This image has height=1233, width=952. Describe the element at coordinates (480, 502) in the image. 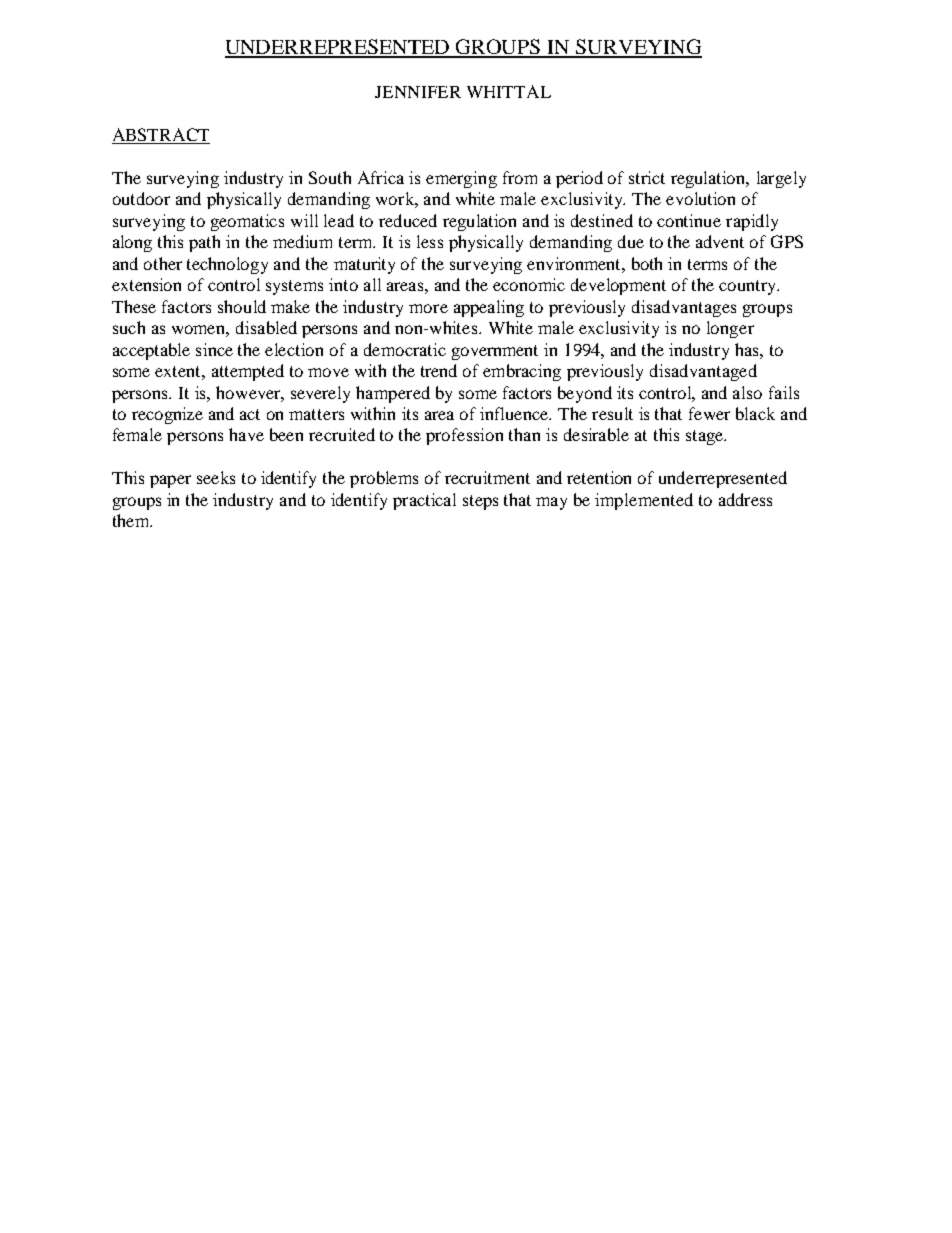

I see `steps` at that location.
